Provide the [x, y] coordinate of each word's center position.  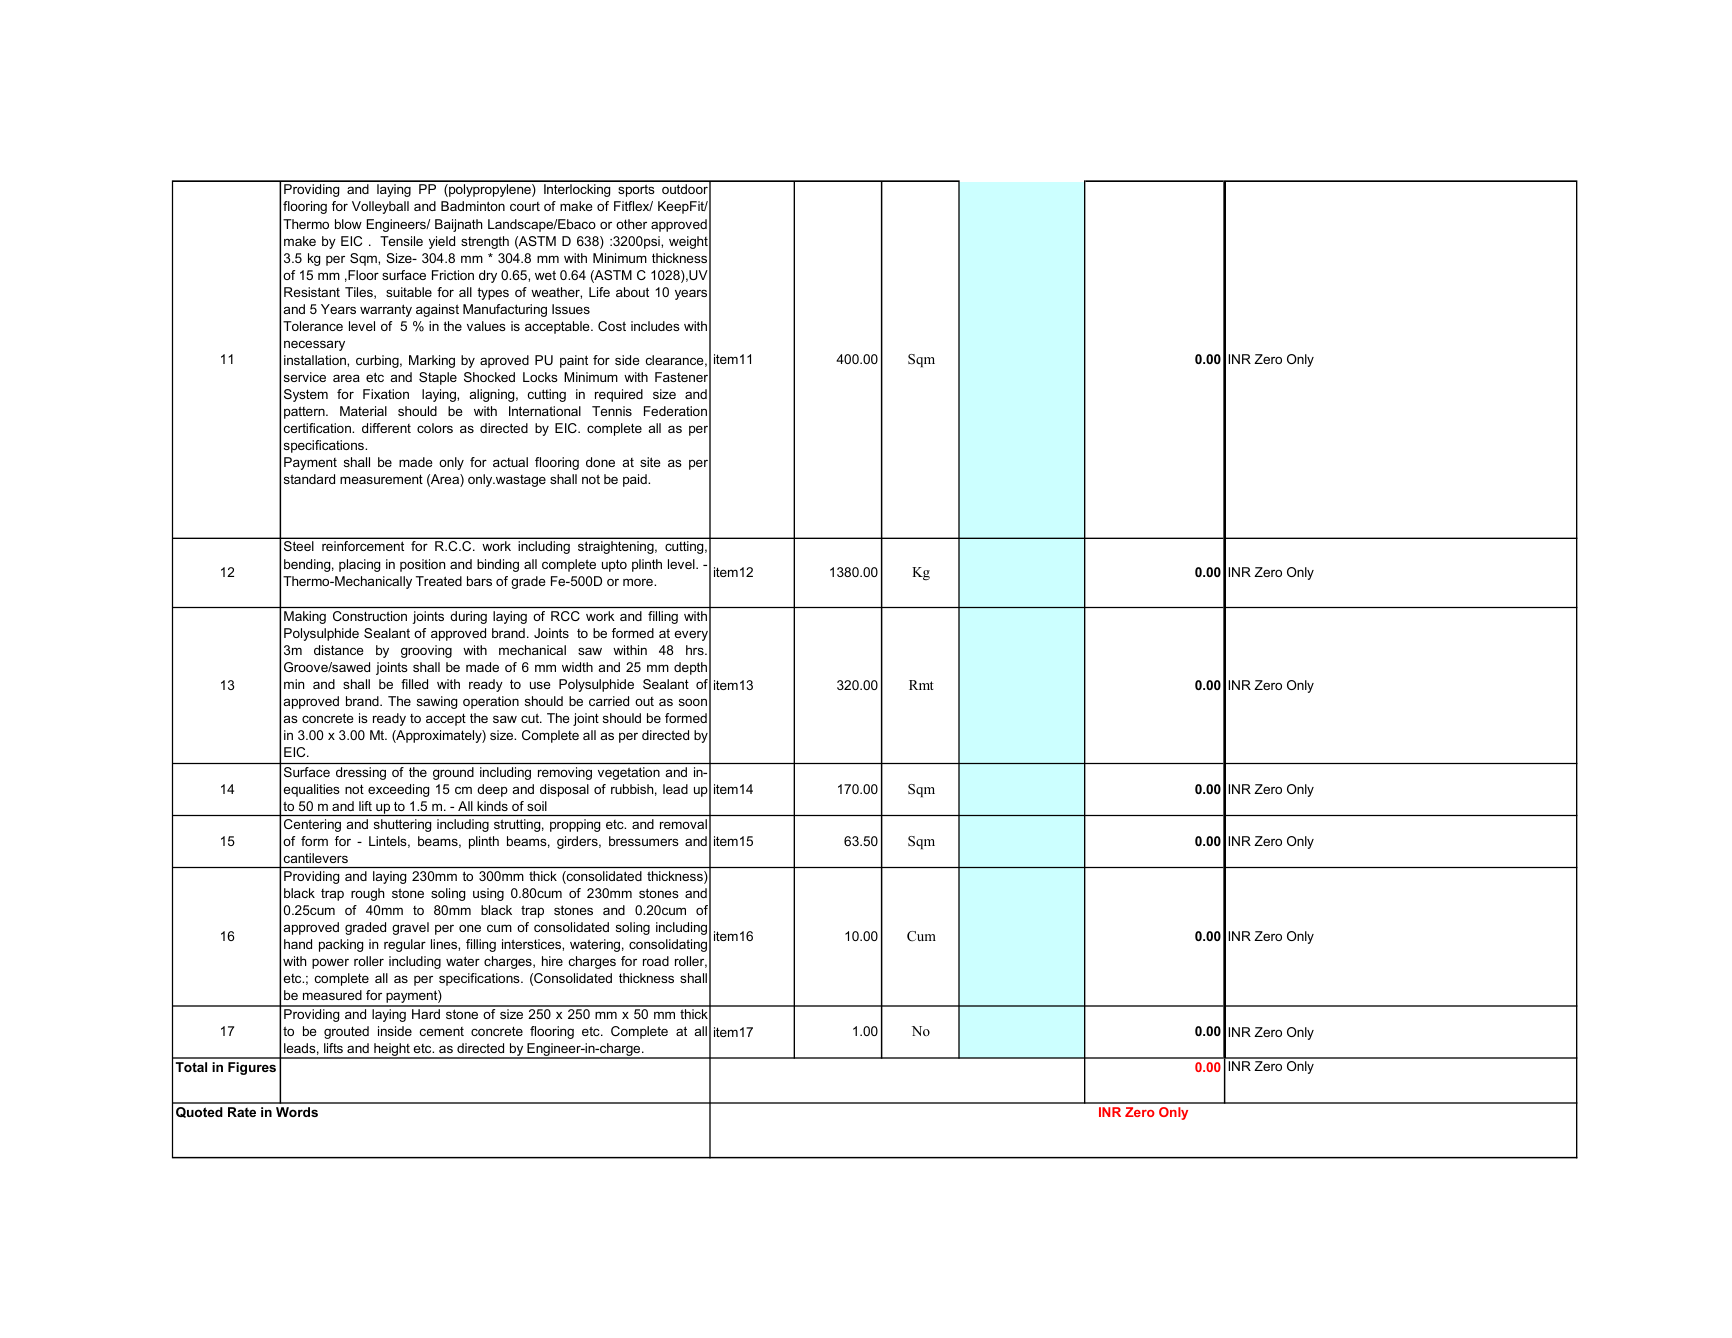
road [656, 961]
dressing [361, 773]
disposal [564, 790]
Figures [252, 1068]
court [525, 206]
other [631, 224]
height [392, 1051]
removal [683, 824]
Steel [298, 546]
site [650, 462]
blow [348, 224]
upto [614, 565]
